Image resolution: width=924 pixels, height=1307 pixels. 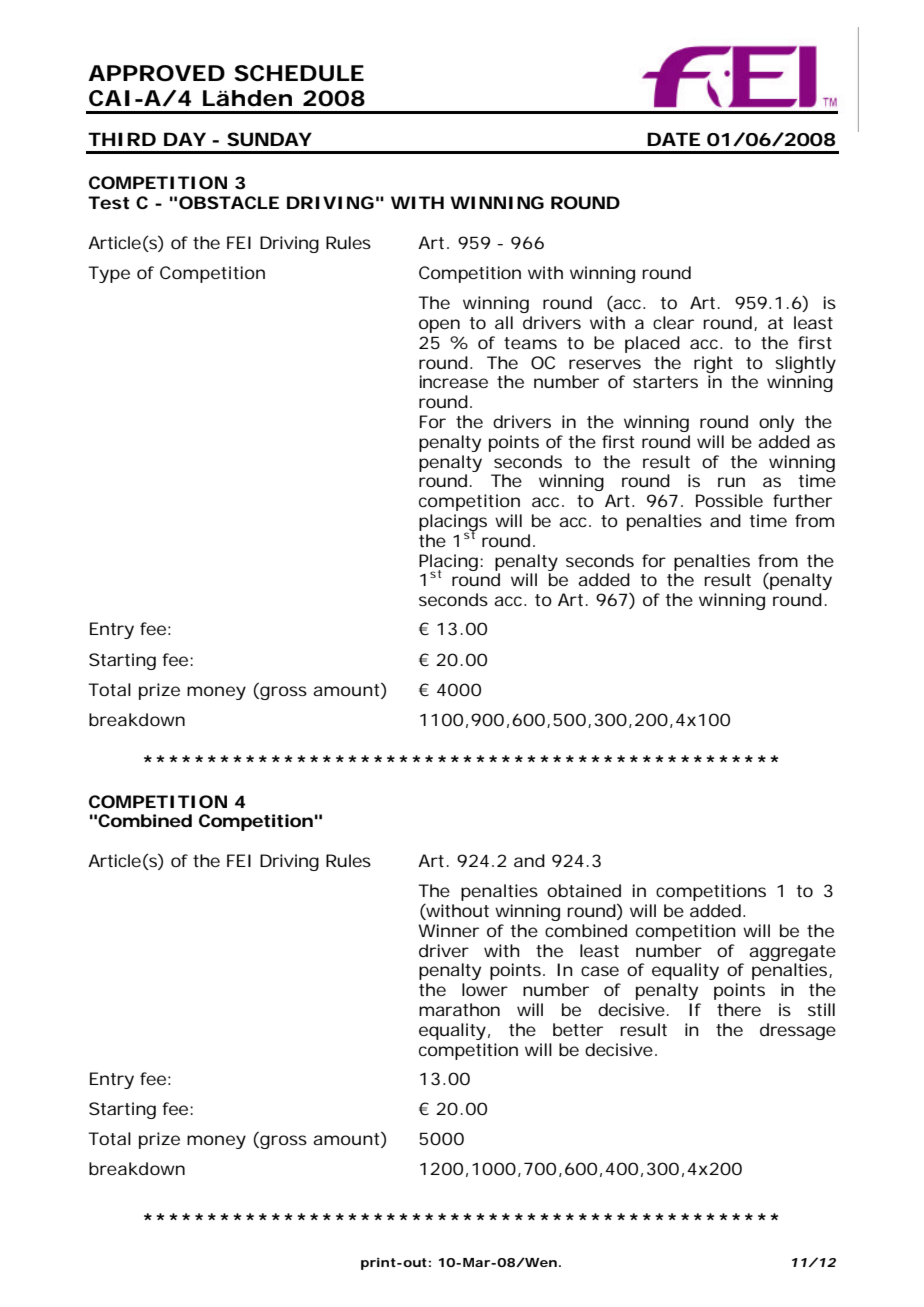 What do you see at coordinates (299, 73) in the image?
I see `SCHEDULE` at bounding box center [299, 73].
